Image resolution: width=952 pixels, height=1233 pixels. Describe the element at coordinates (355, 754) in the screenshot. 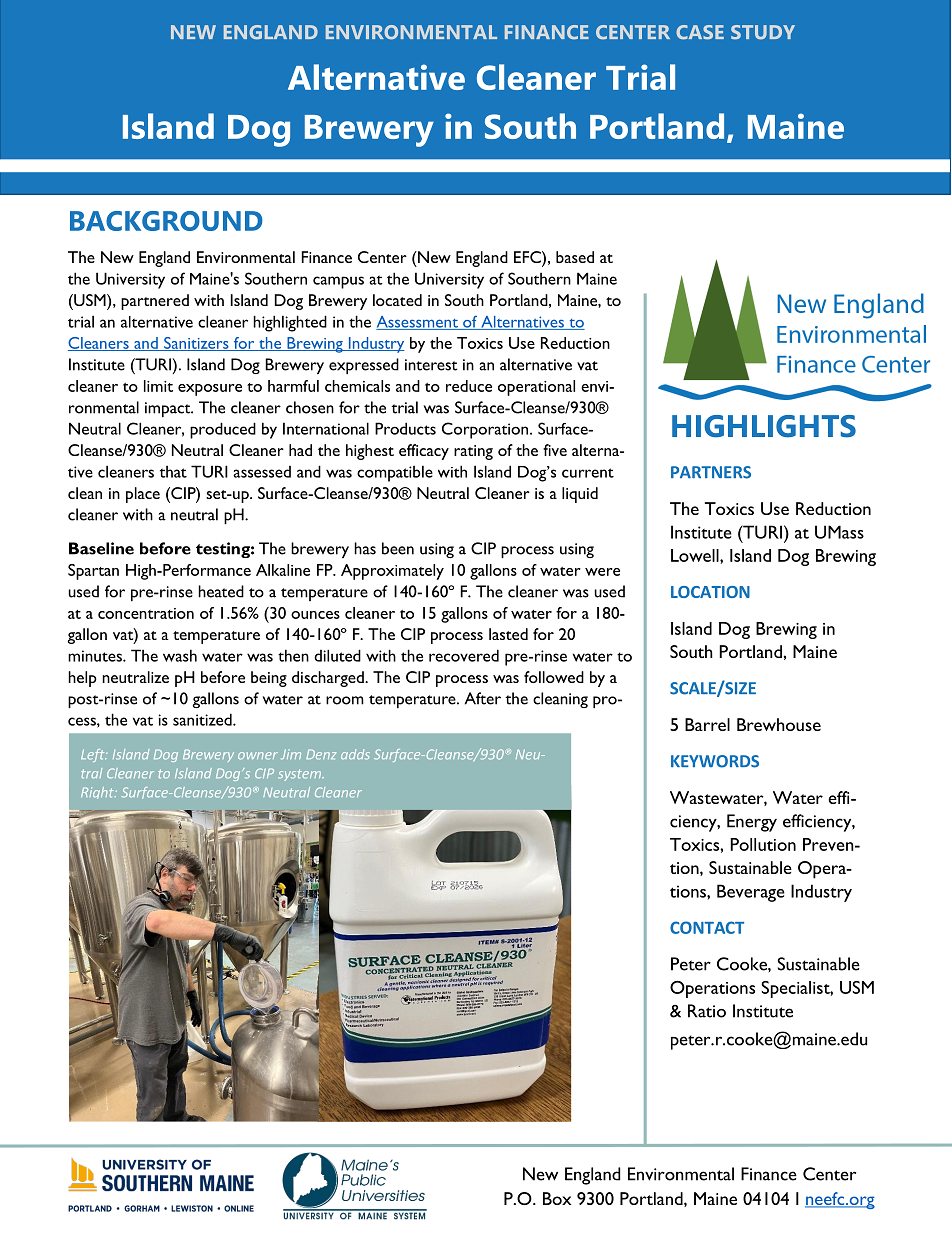

I see `adds` at that location.
